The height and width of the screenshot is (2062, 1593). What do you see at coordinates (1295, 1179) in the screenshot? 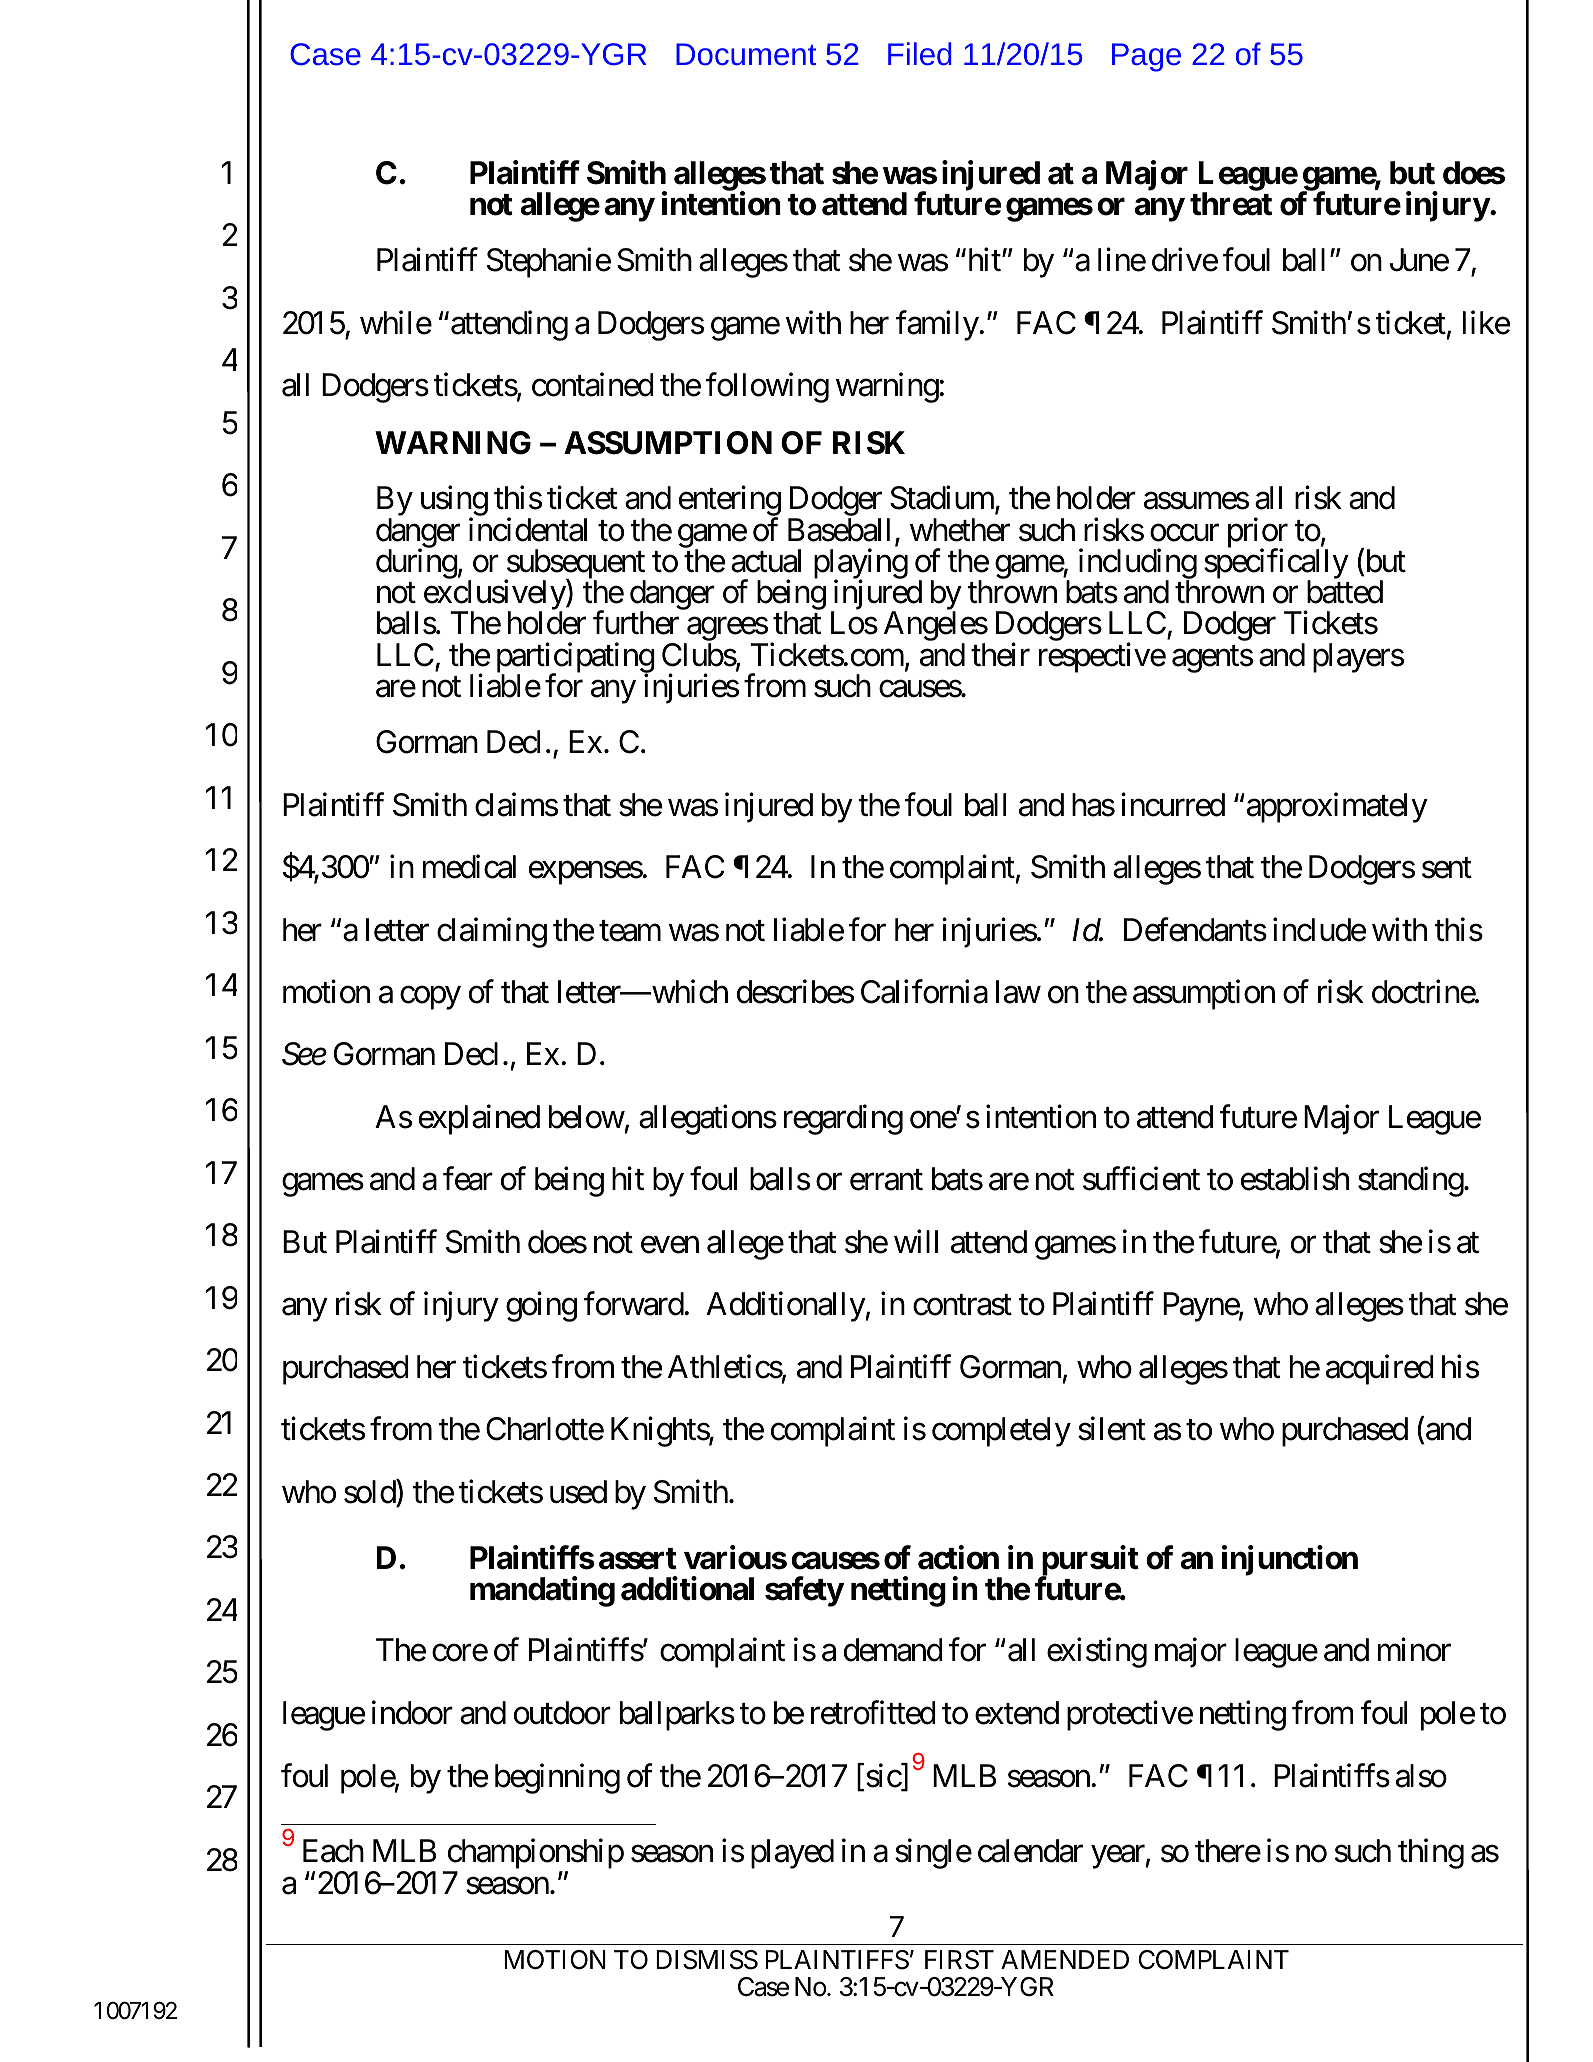
I see `establish` at bounding box center [1295, 1179].
